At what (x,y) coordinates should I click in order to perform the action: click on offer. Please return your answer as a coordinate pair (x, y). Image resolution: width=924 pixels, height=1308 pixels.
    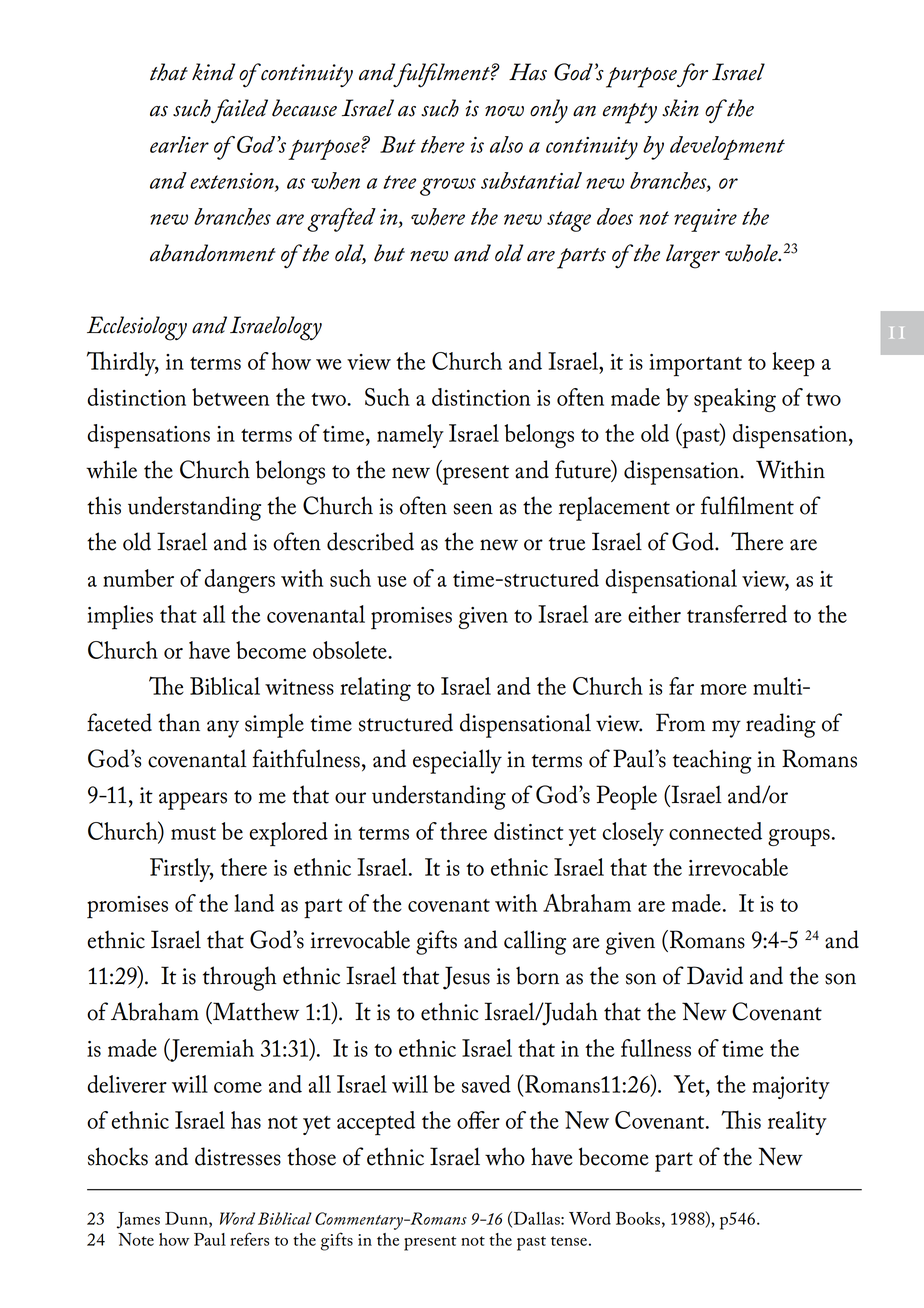
    Looking at the image, I should click on (478, 1120).
